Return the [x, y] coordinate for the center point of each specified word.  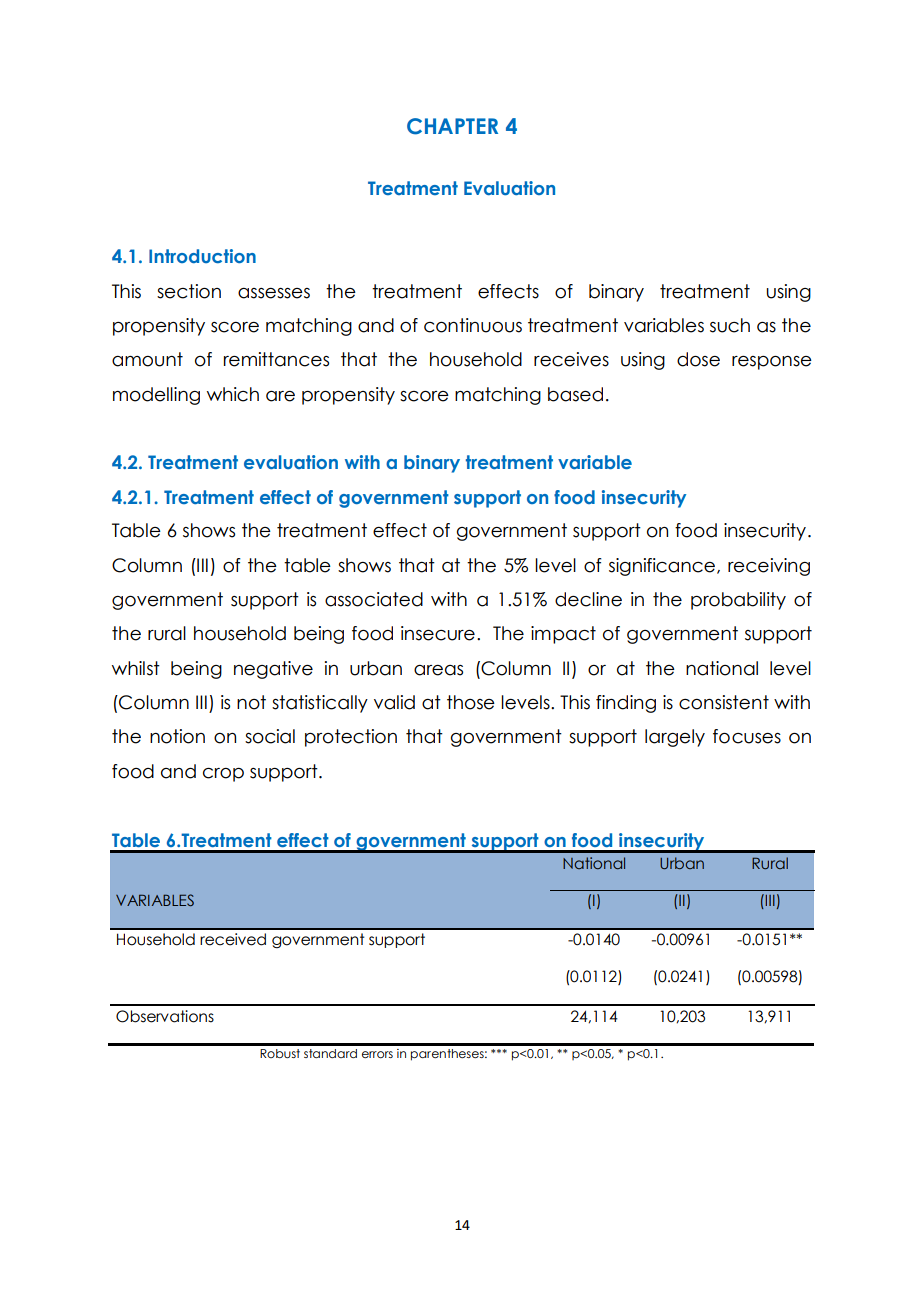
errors [377, 1054]
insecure [438, 633]
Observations [165, 1016]
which [233, 394]
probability [738, 601]
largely [675, 738]
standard [330, 1053]
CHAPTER [452, 126]
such [730, 325]
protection [351, 738]
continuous [473, 325]
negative [273, 670]
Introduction [202, 256]
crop [223, 775]
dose [698, 359]
